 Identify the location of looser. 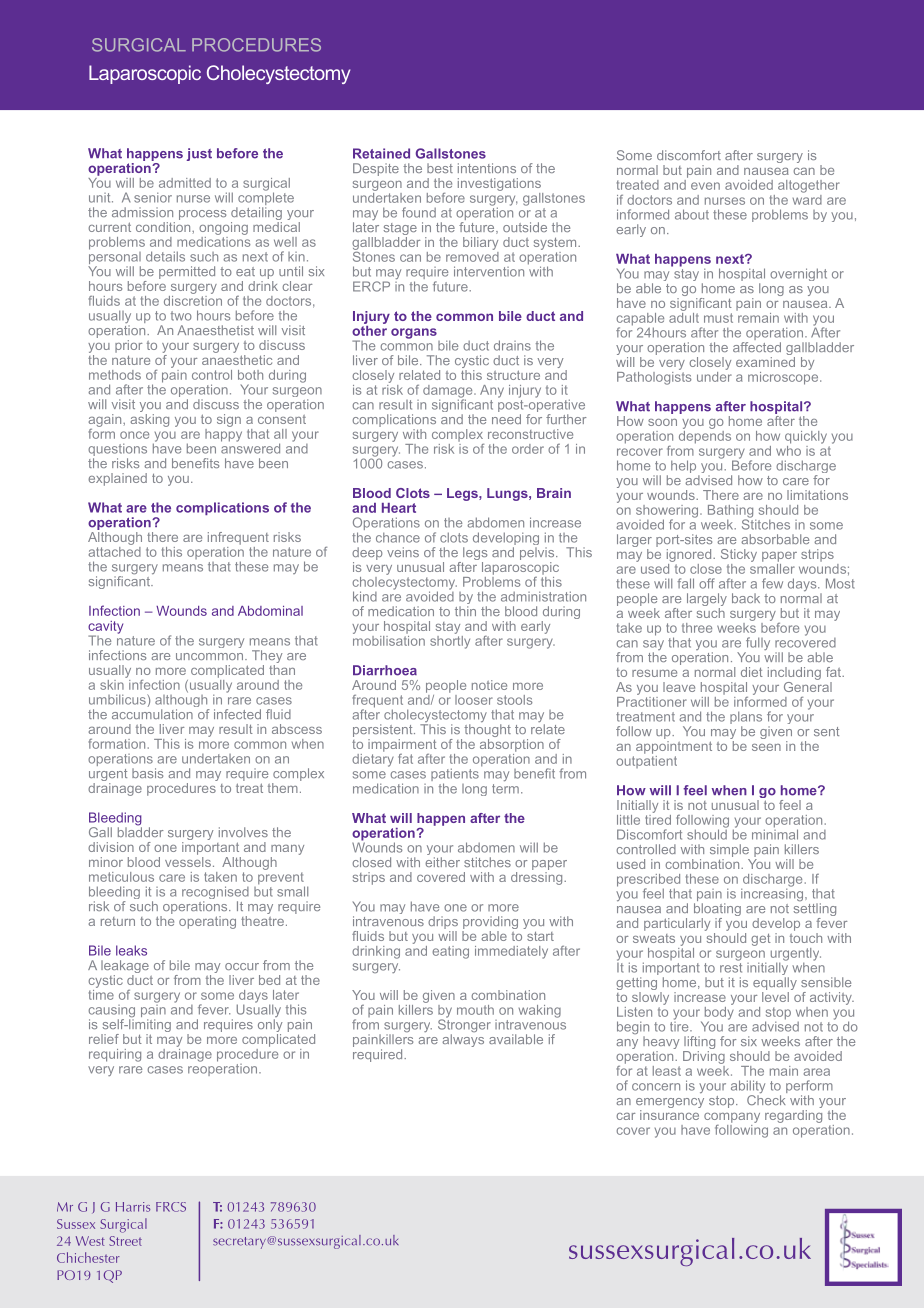
(474, 700).
